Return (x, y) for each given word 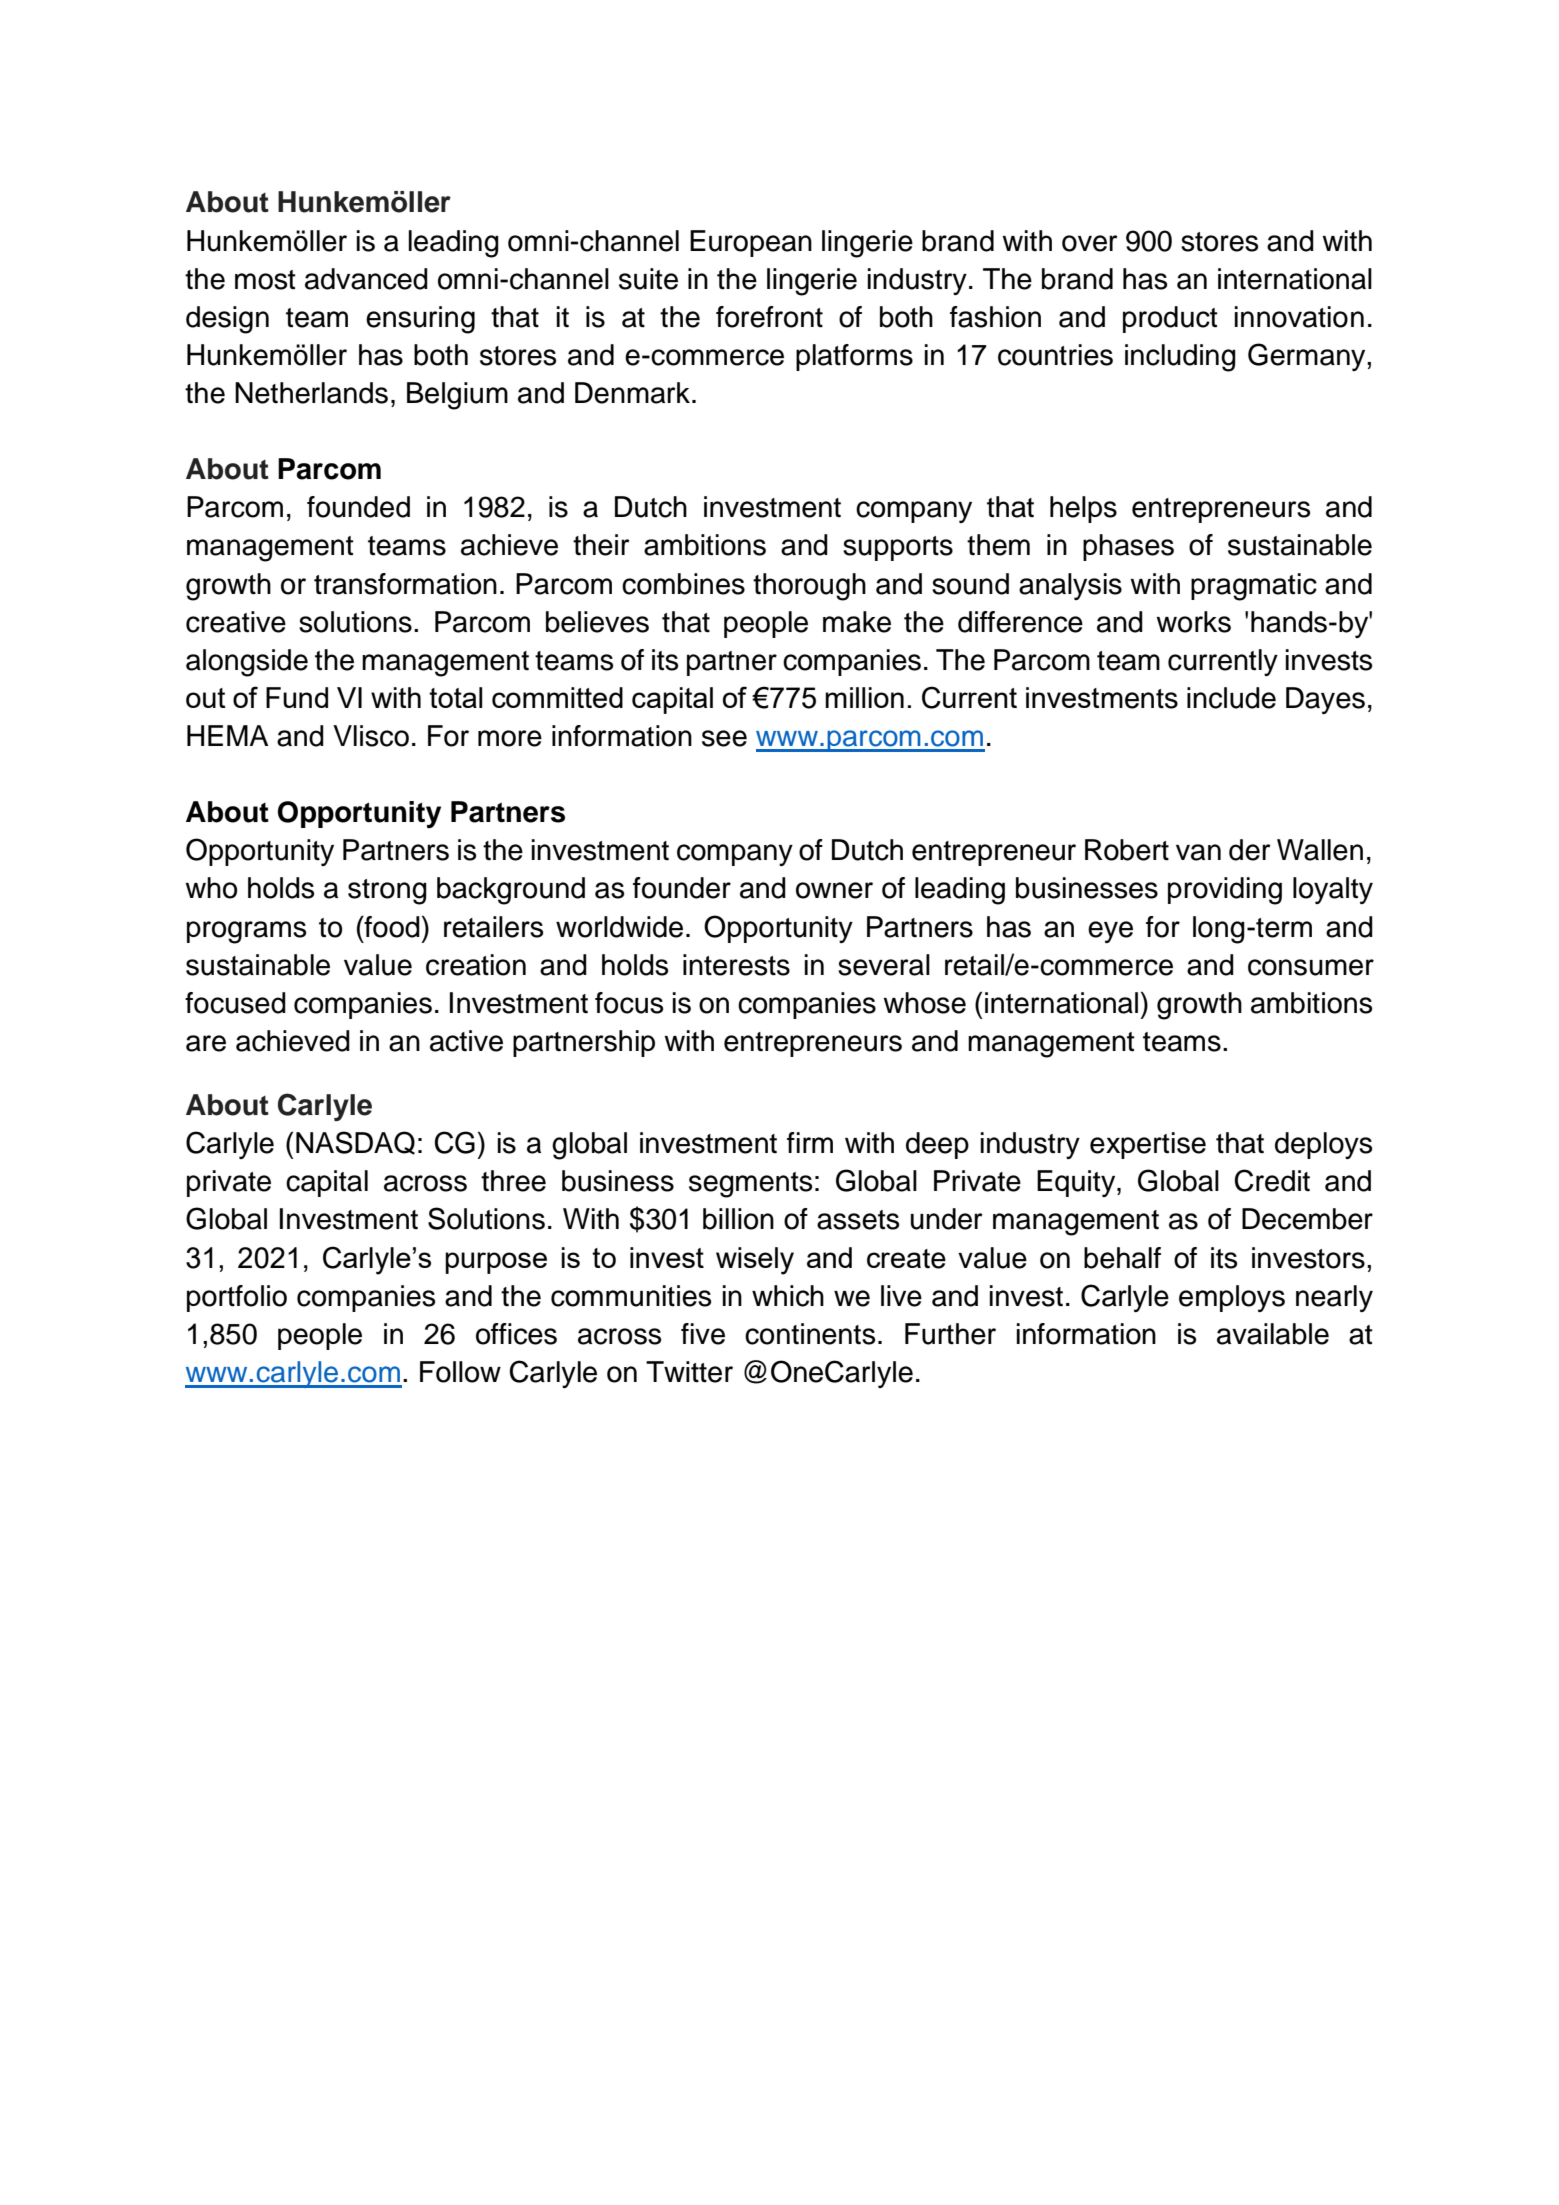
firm (810, 1142)
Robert (1127, 850)
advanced (366, 279)
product (1170, 319)
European (751, 243)
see (724, 738)
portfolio (237, 1298)
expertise (1148, 1145)
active (466, 1041)
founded (358, 507)
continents (810, 1334)
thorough (809, 587)
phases (1128, 547)
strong (387, 892)
